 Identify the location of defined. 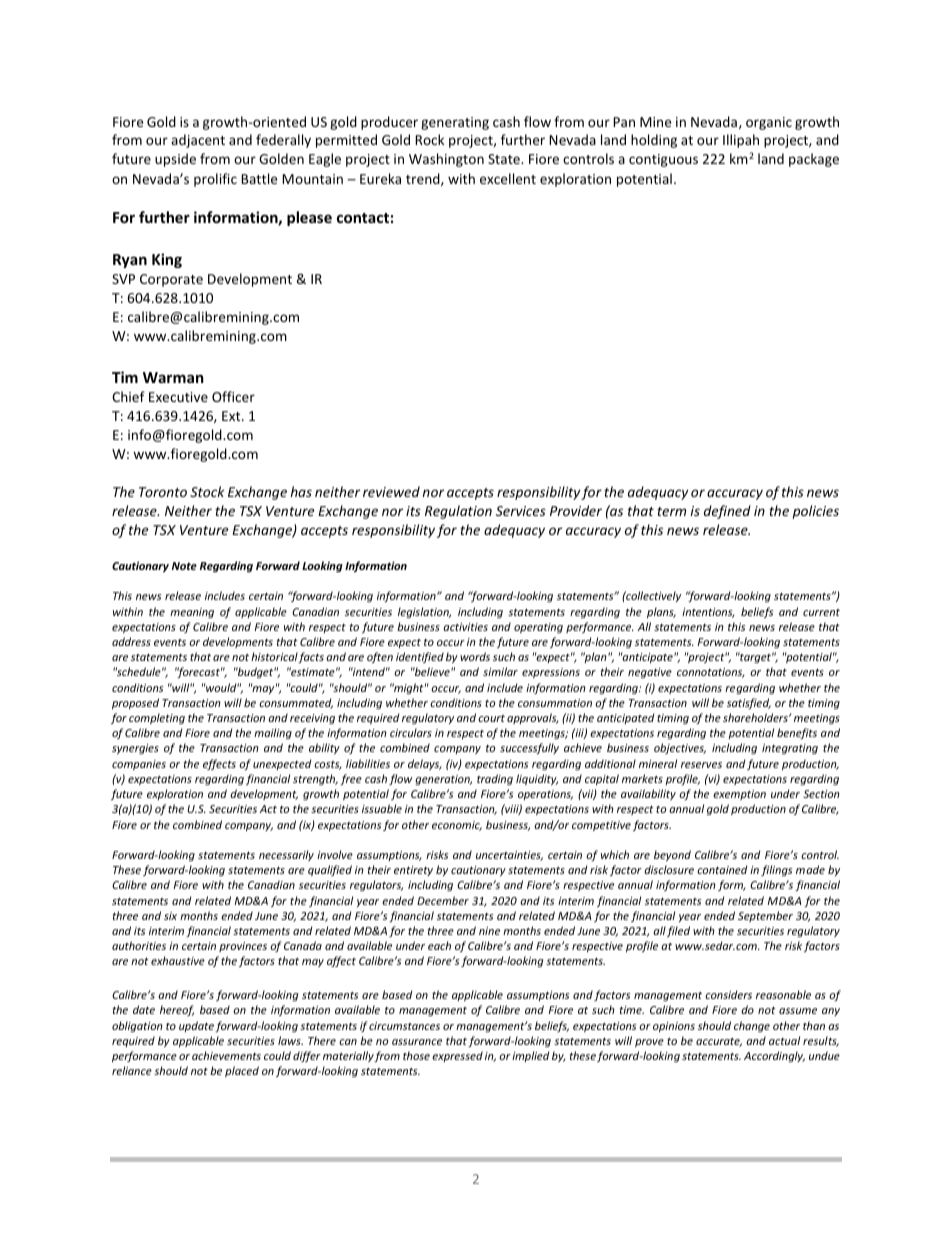
(727, 512).
